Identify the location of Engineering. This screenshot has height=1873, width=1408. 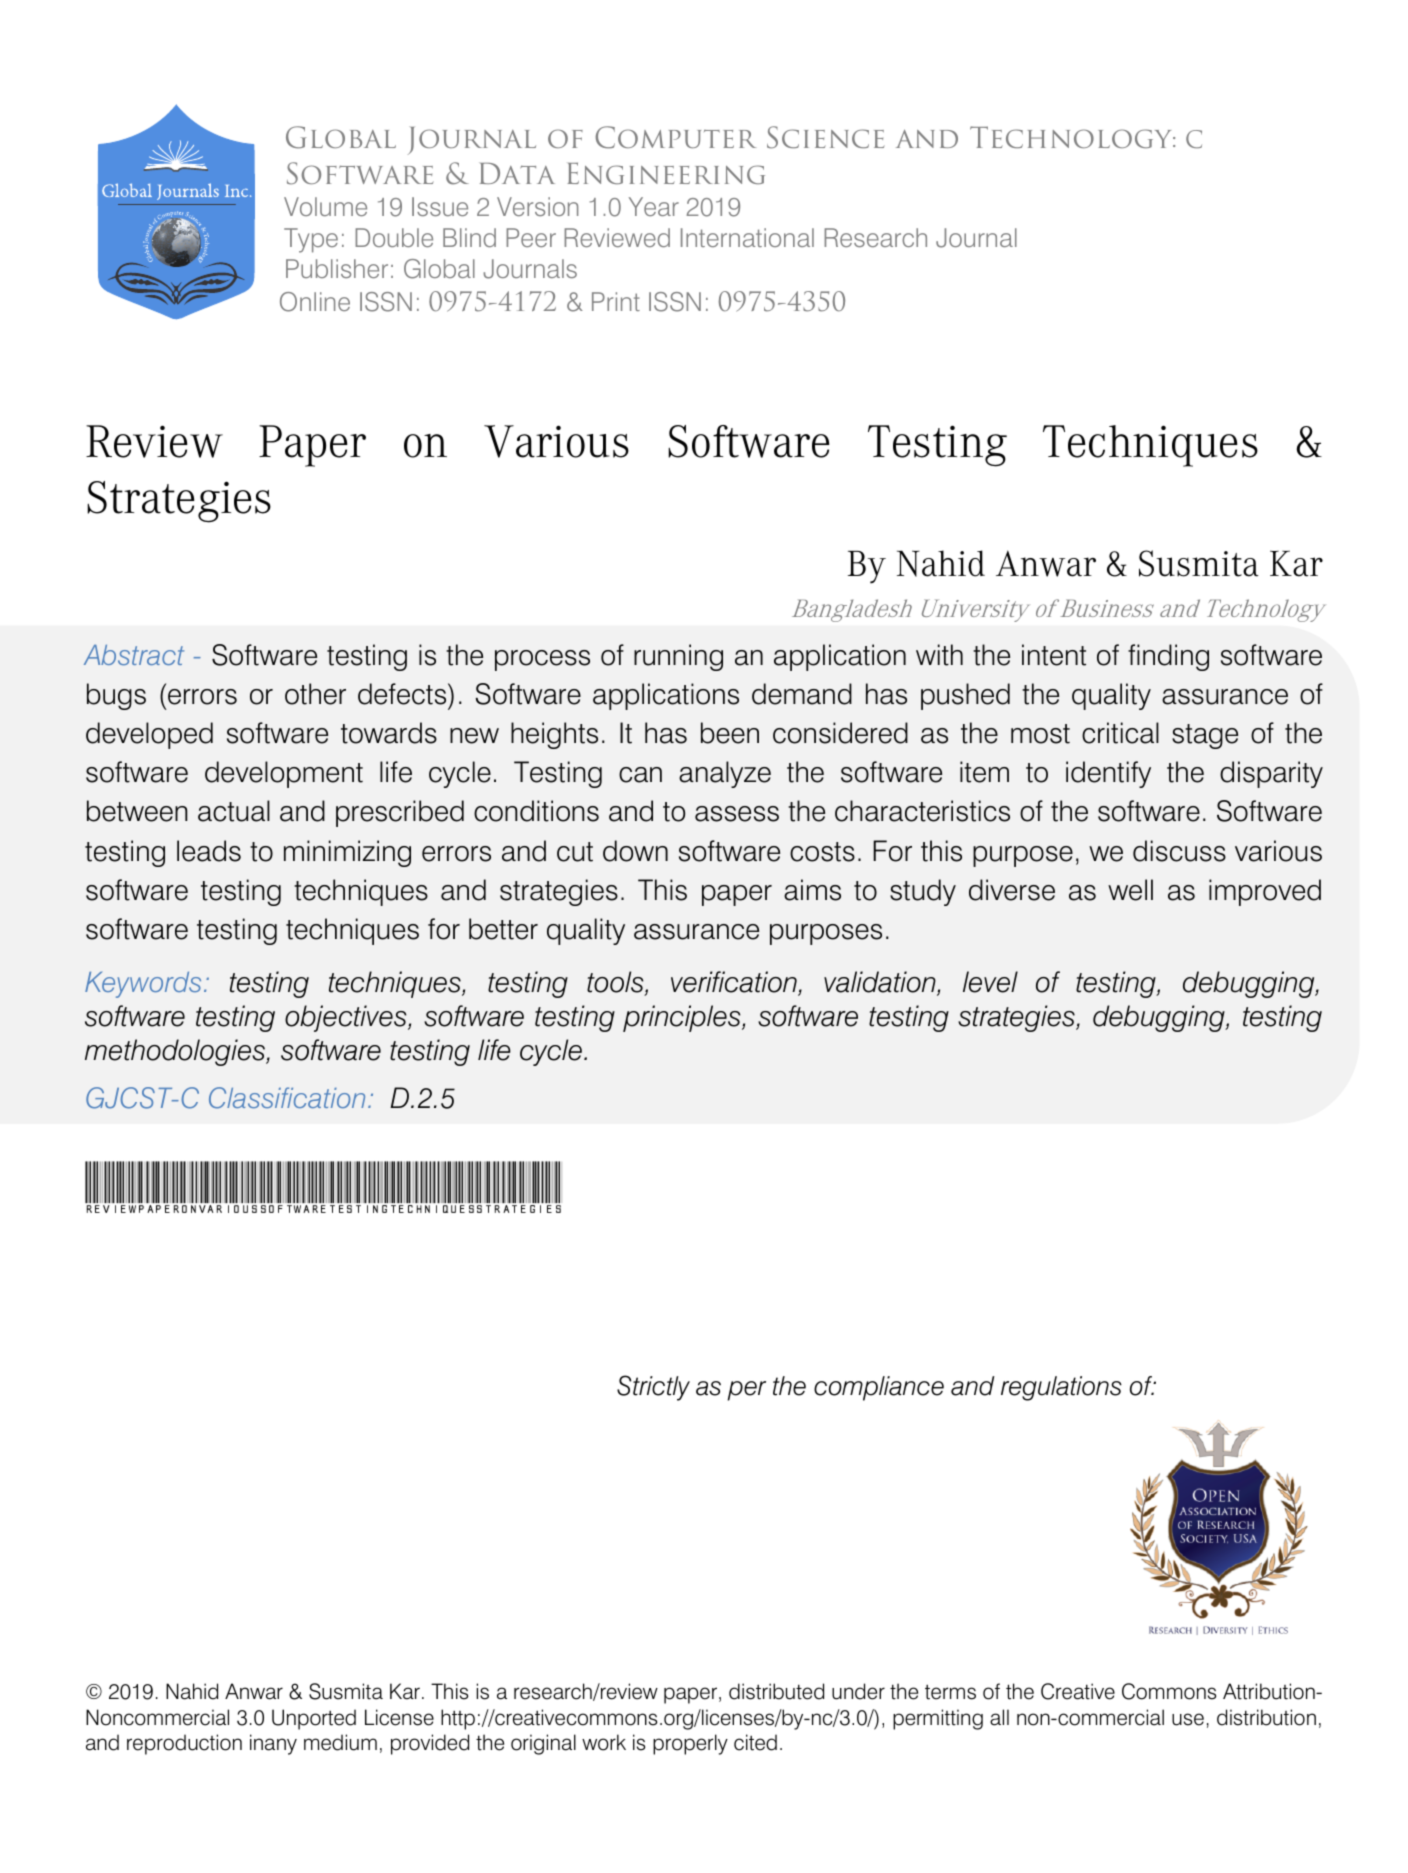
(666, 173).
